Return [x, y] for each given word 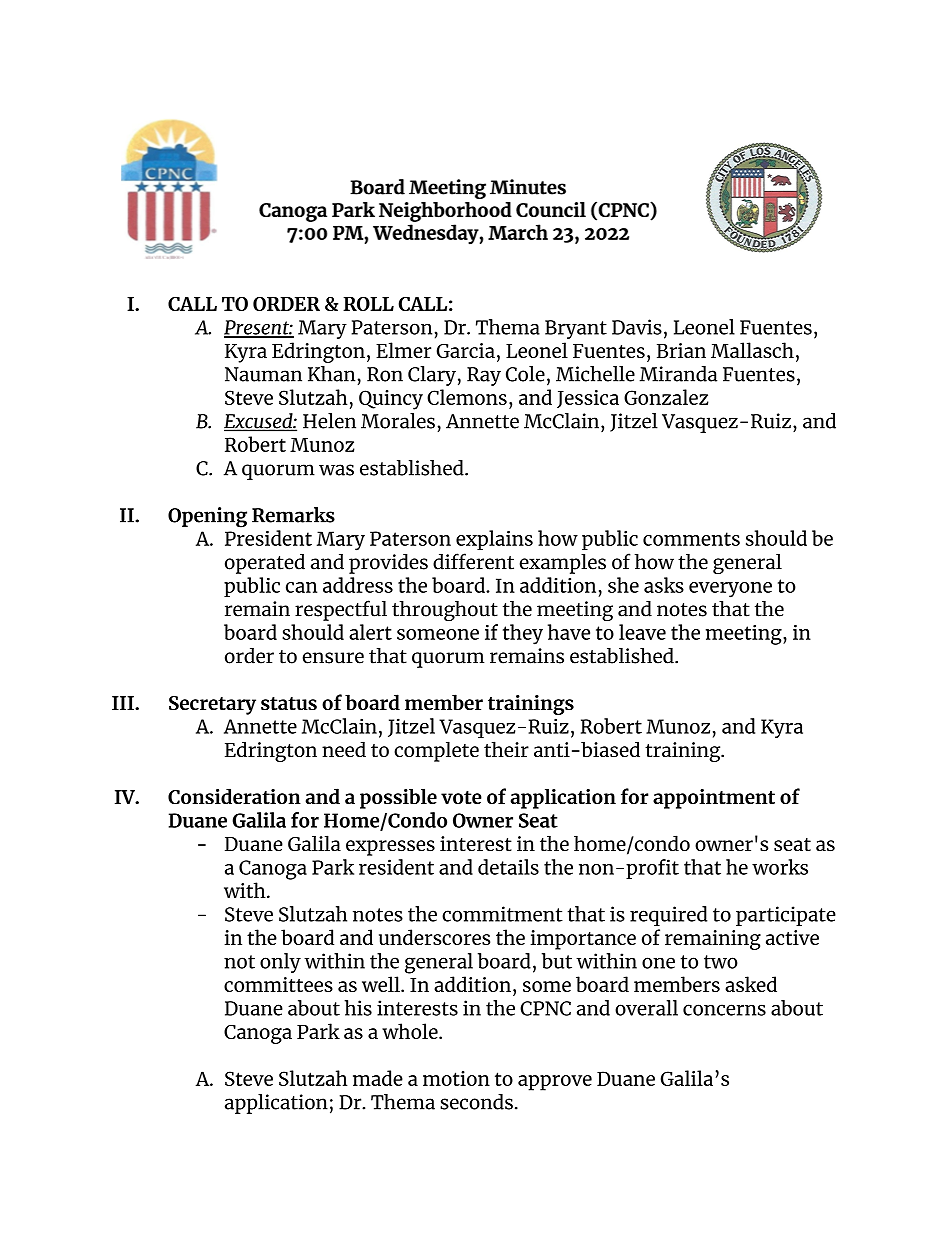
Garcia [466, 350]
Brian [681, 350]
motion [456, 1078]
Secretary [212, 705]
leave [642, 632]
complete [436, 751]
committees [278, 984]
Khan [331, 374]
